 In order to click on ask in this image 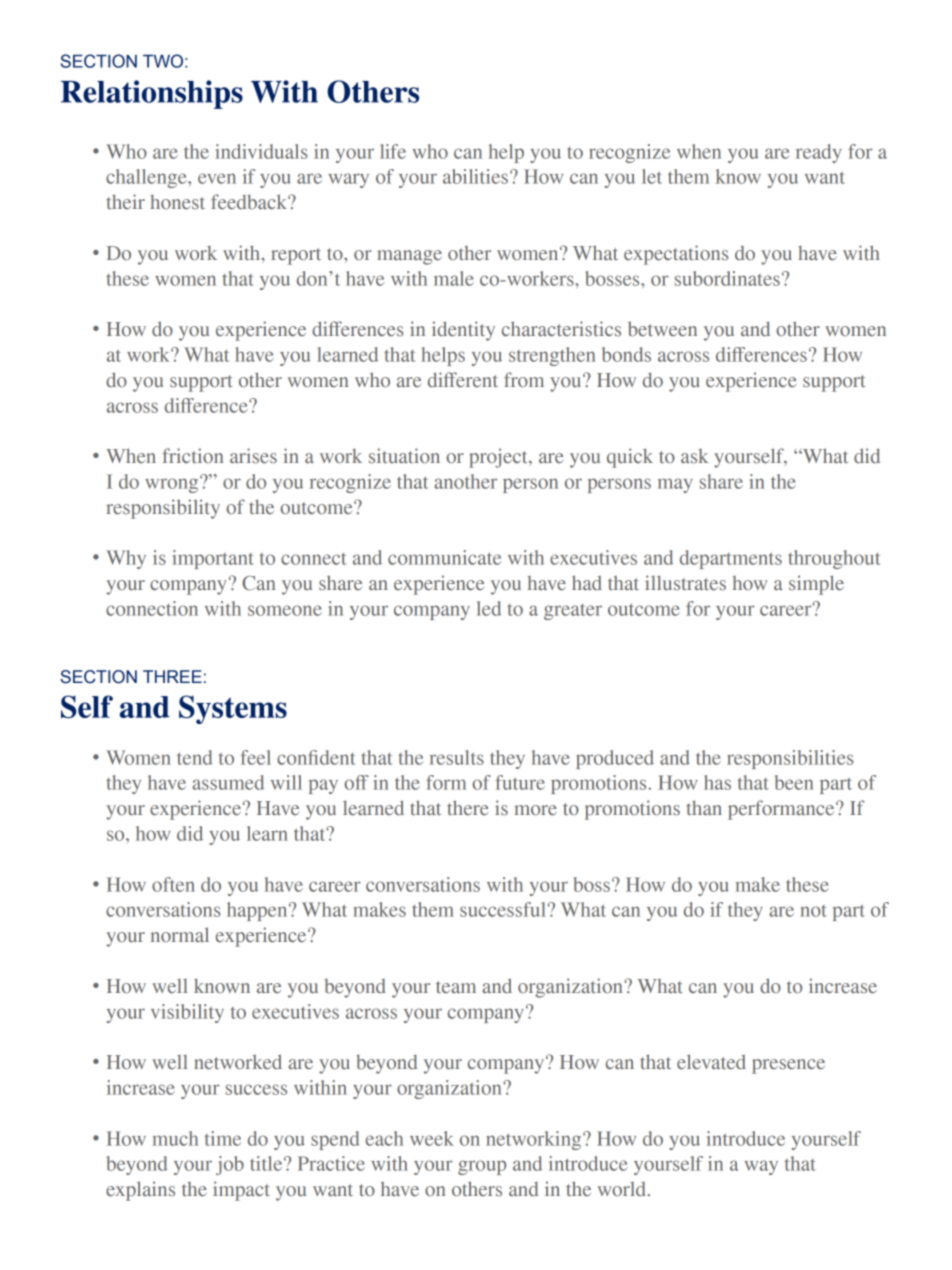, I will do `click(694, 456)`.
